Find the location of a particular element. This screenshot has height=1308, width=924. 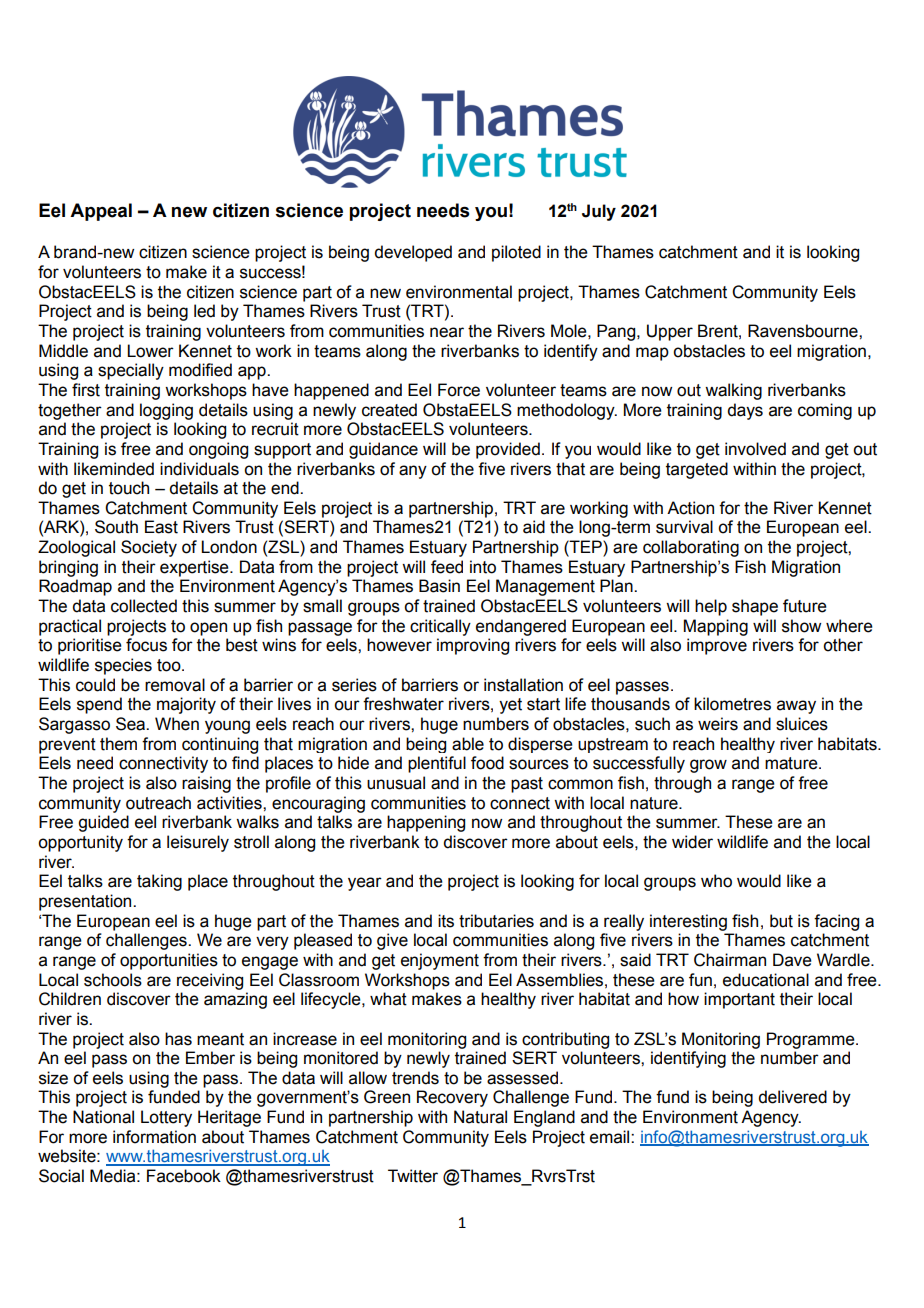

developed is located at coordinates (413, 253).
